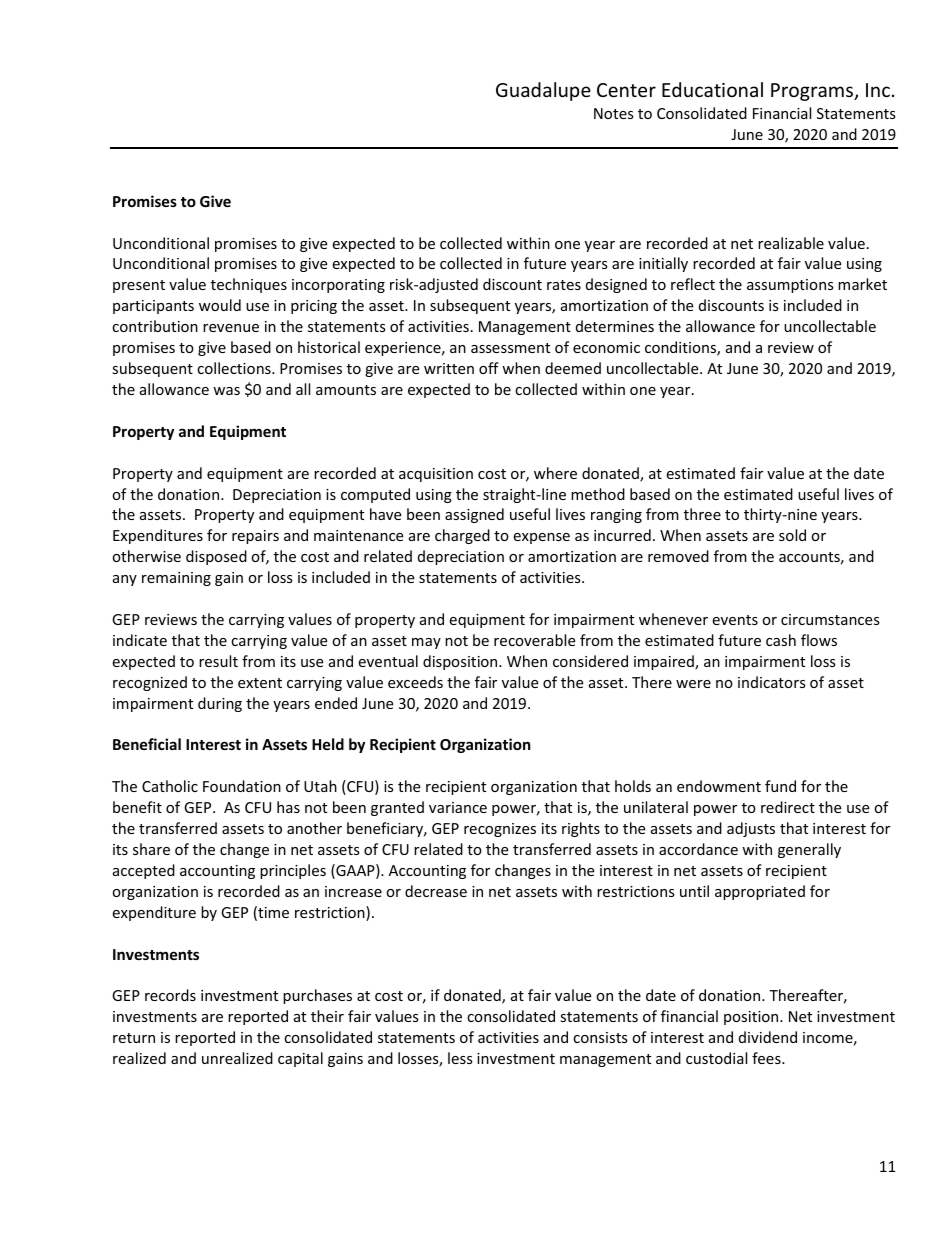 This screenshot has height=1233, width=952. I want to click on Programs, so click(813, 92).
